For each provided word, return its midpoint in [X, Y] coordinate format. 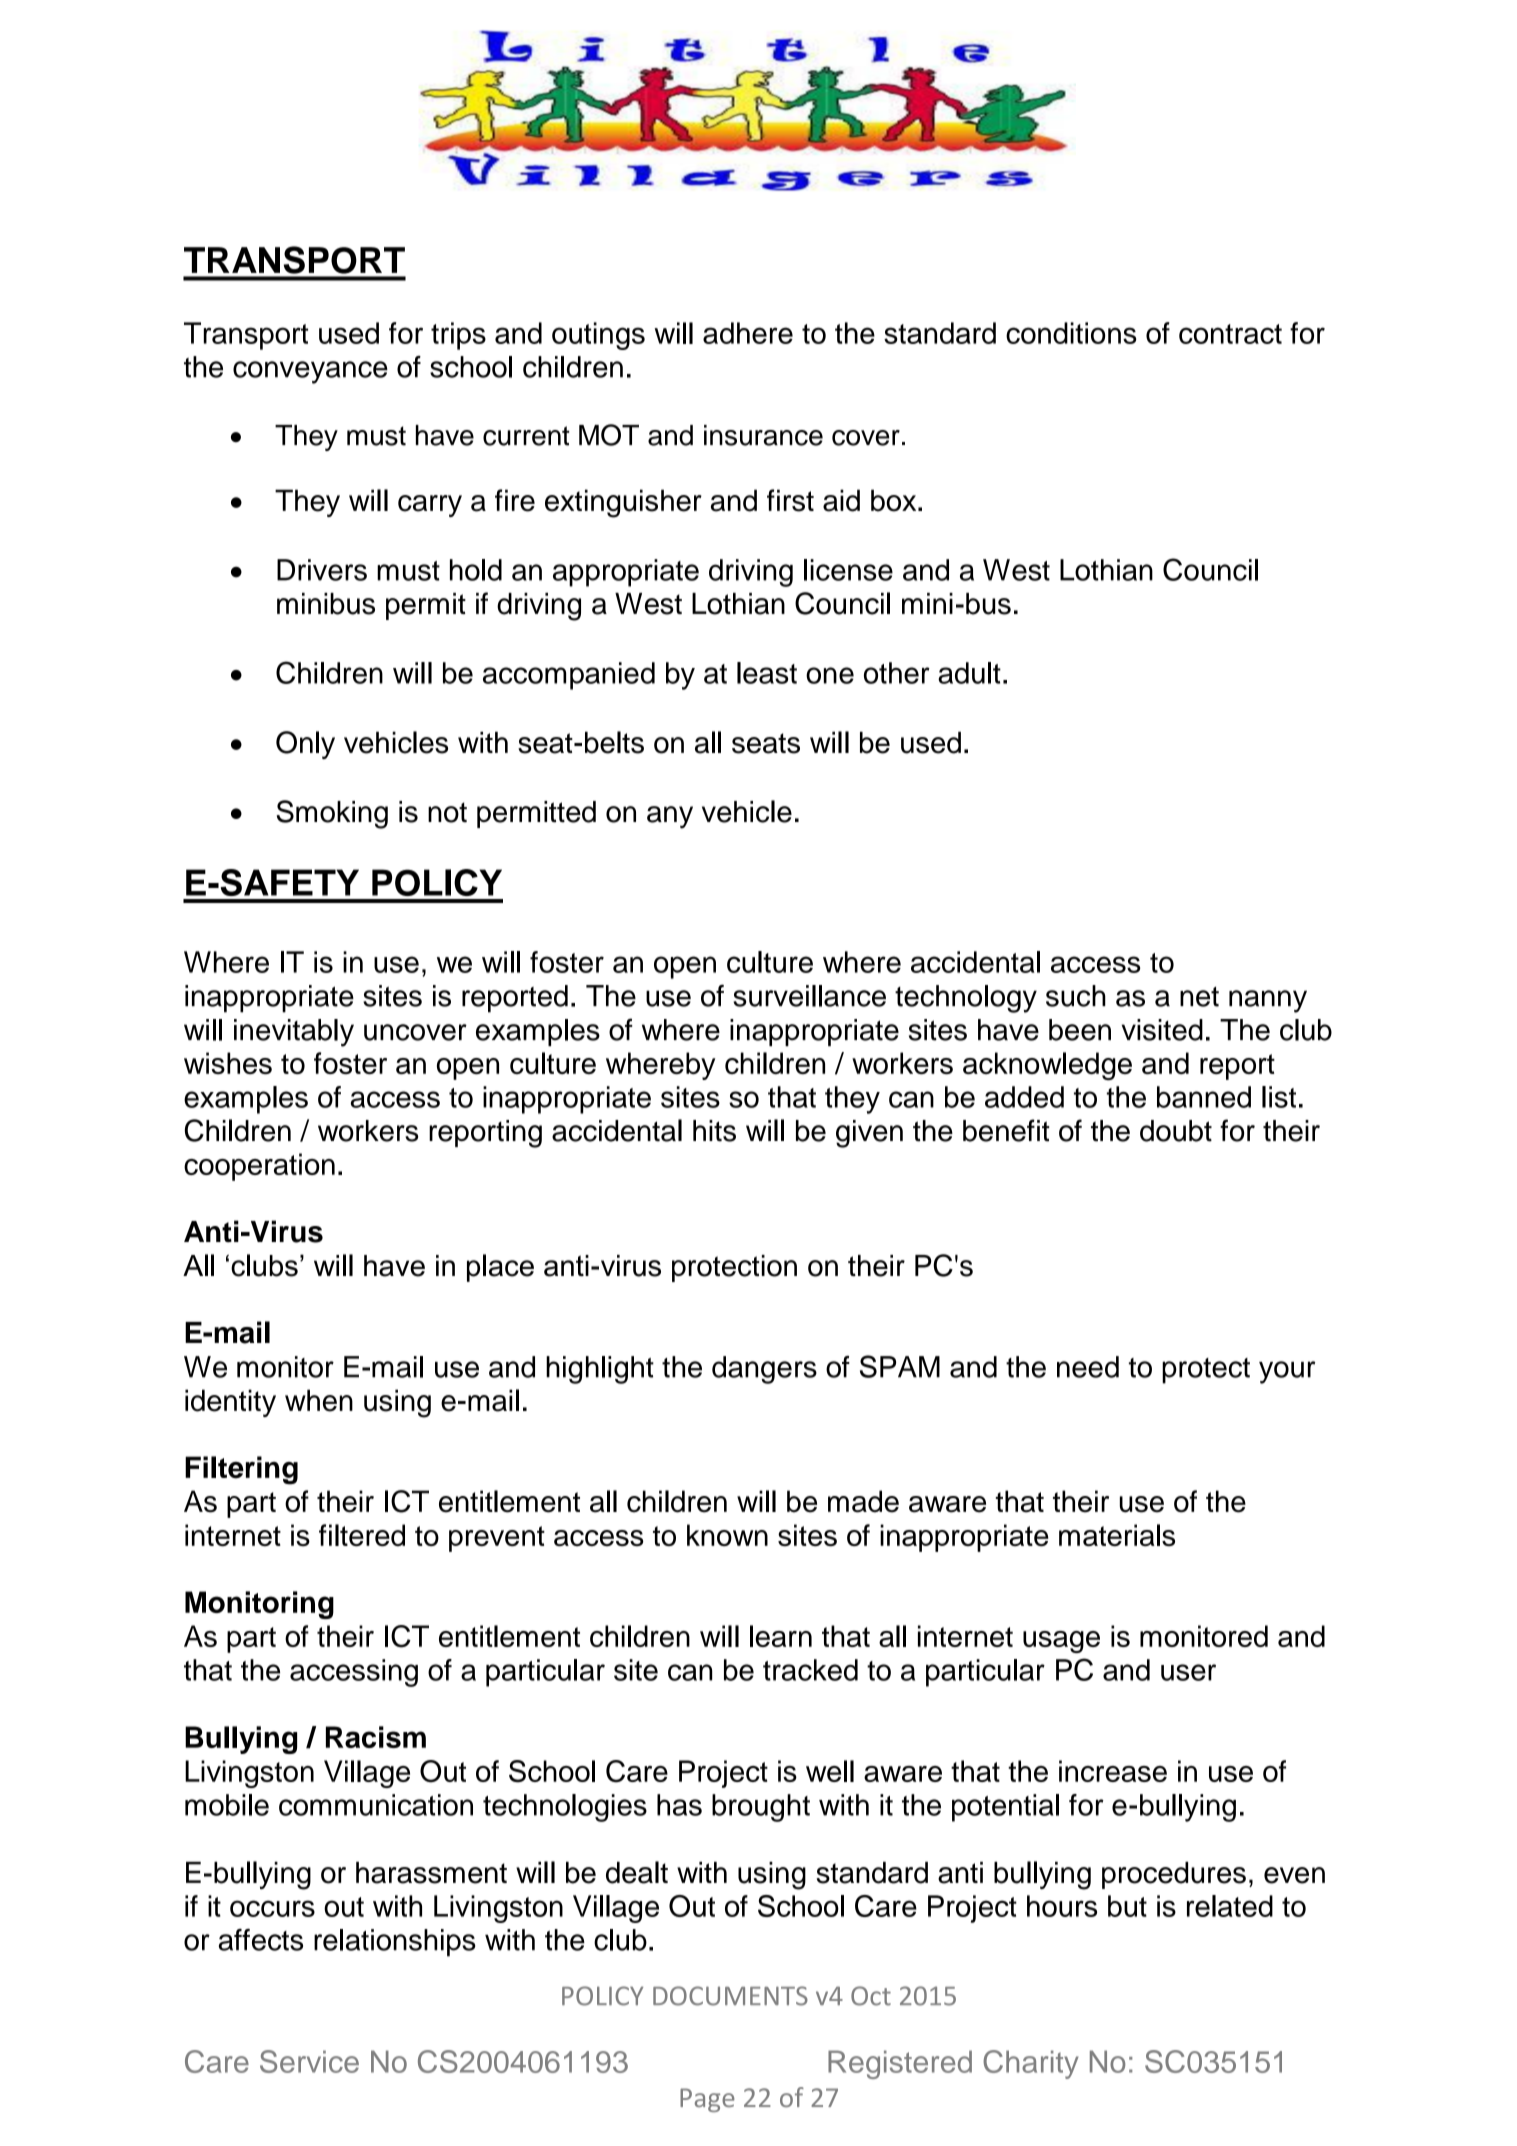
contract [1230, 334]
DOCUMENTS [730, 1996]
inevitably [294, 1033]
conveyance [310, 372]
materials [1117, 1535]
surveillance [809, 996]
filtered [362, 1535]
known [727, 1535]
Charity [1031, 2064]
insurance [763, 435]
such [1076, 996]
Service [309, 2061]
